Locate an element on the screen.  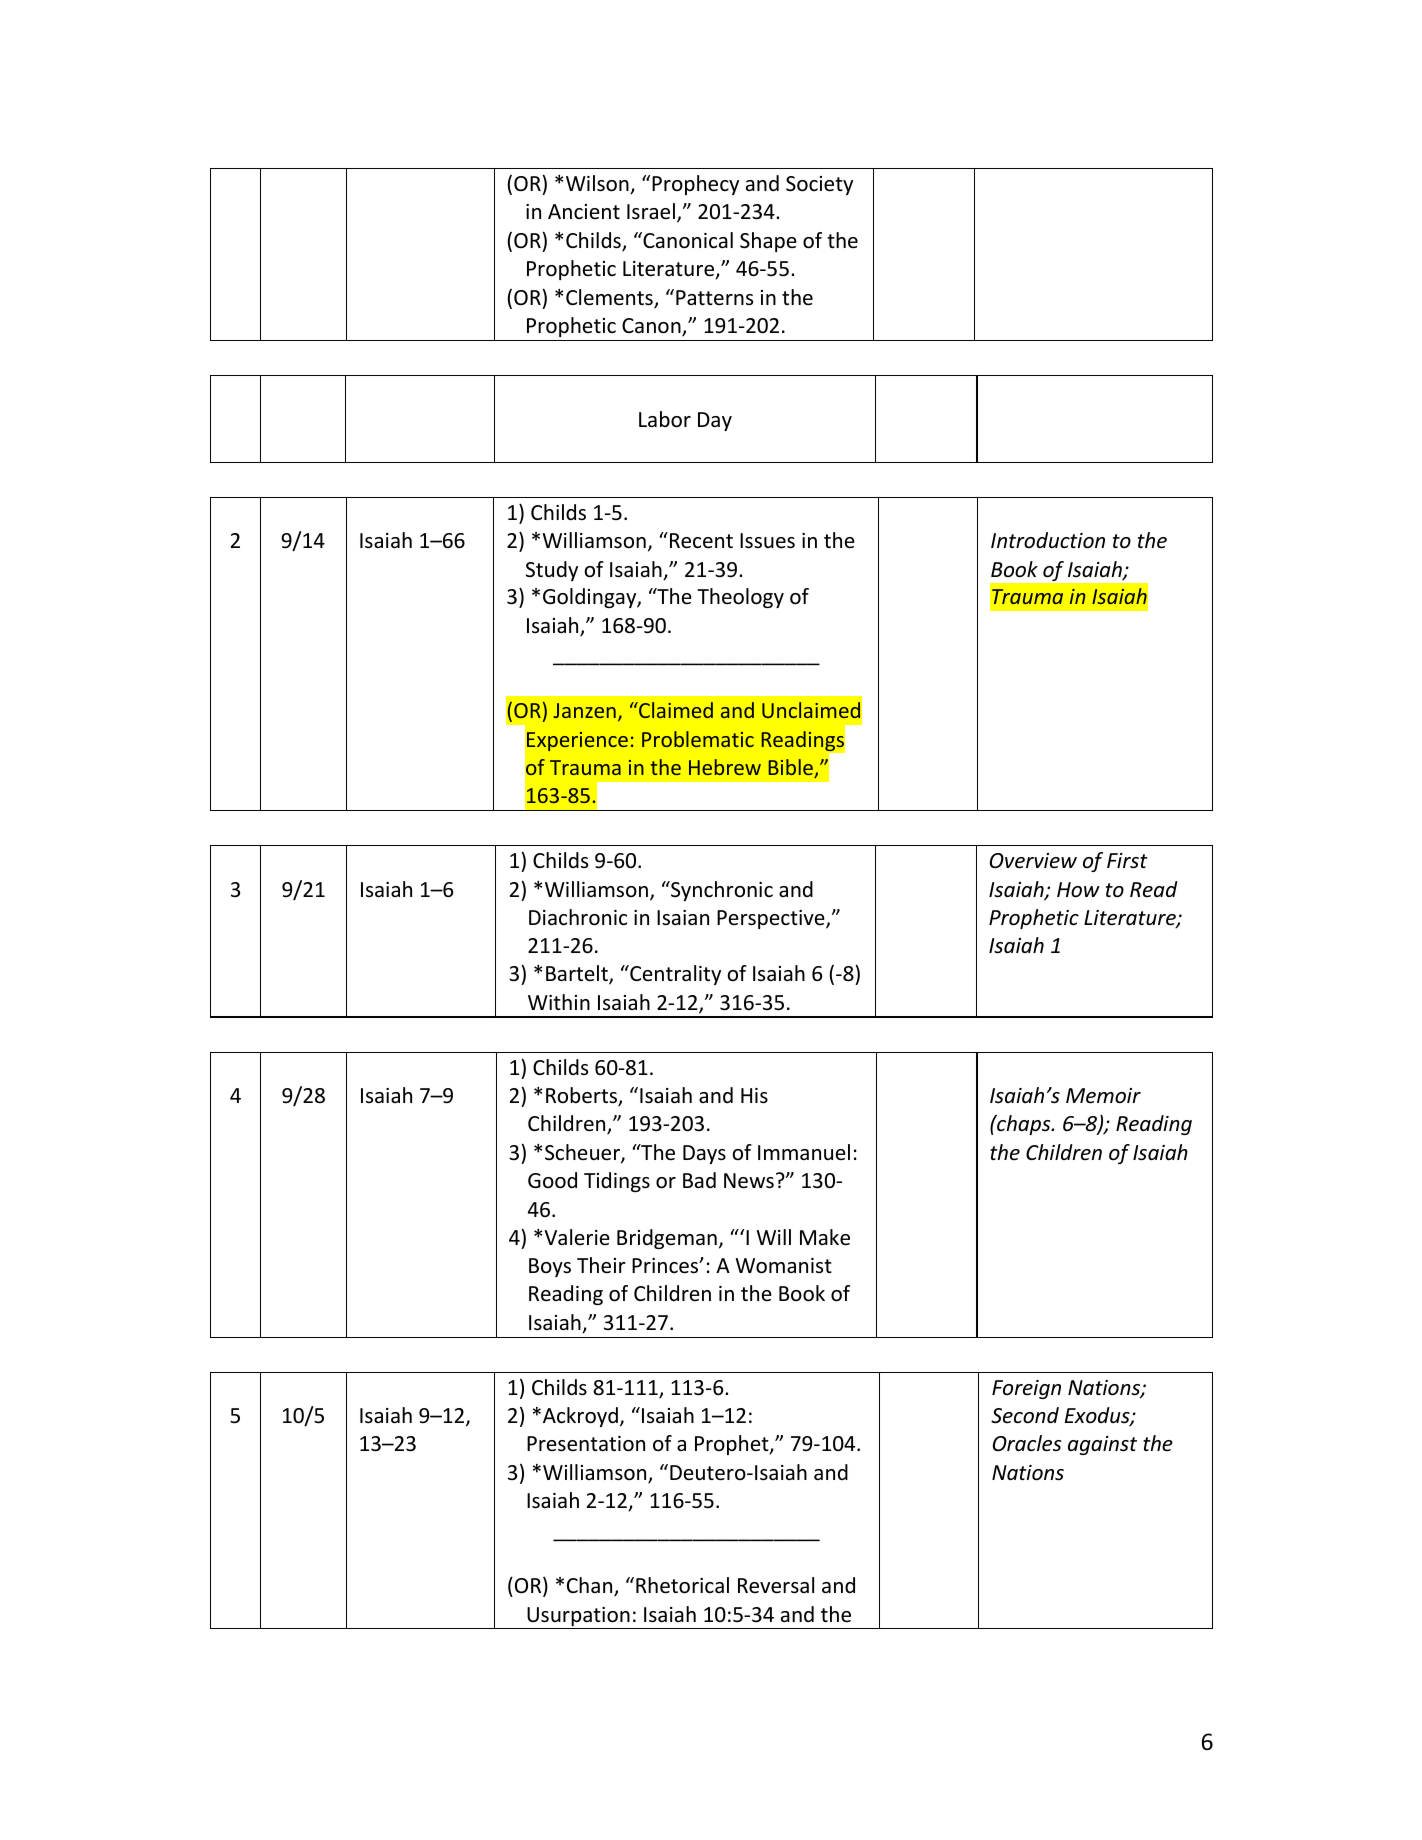
Introduction is located at coordinates (1048, 540).
